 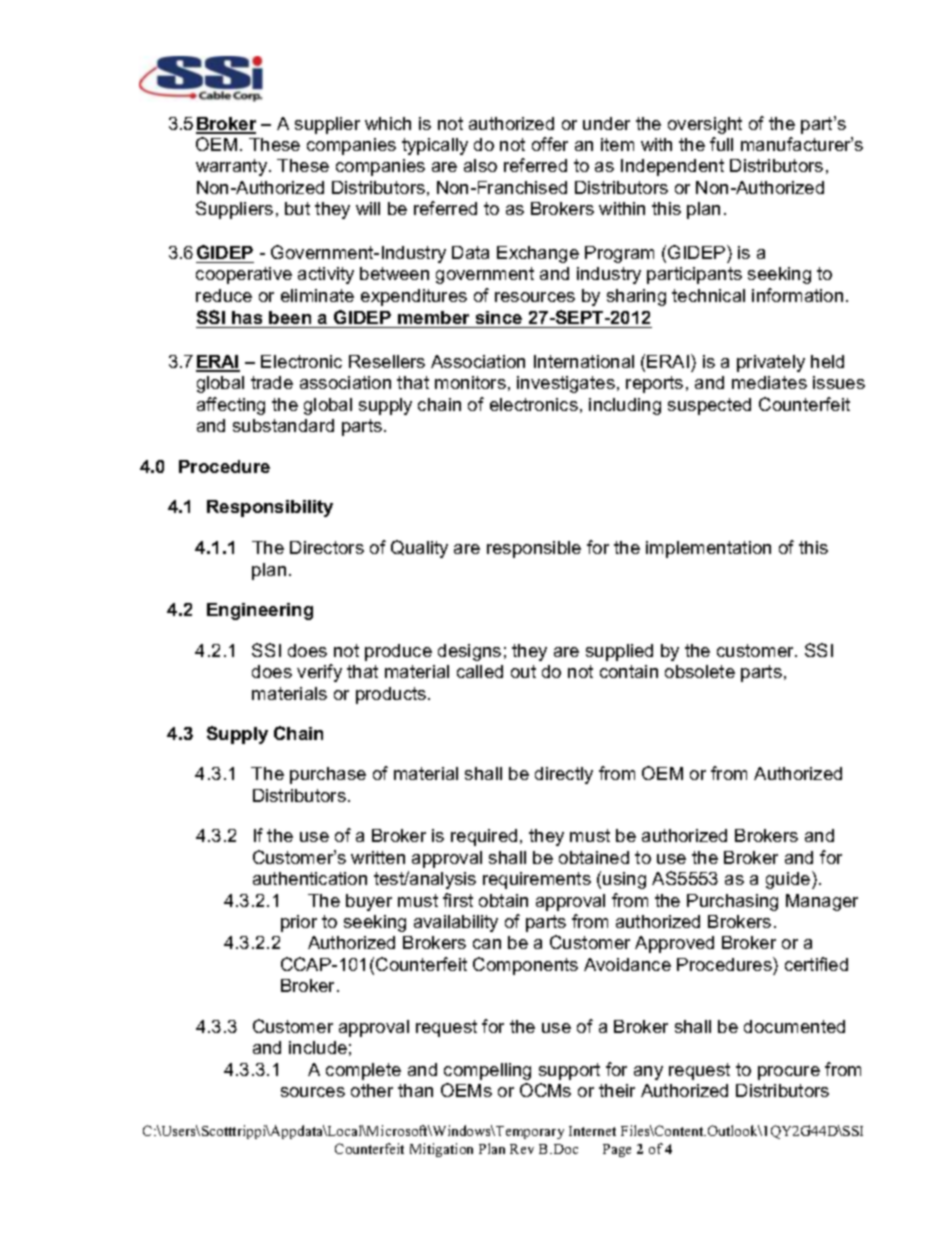 What do you see at coordinates (372, 1090) in the document?
I see `other` at bounding box center [372, 1090].
